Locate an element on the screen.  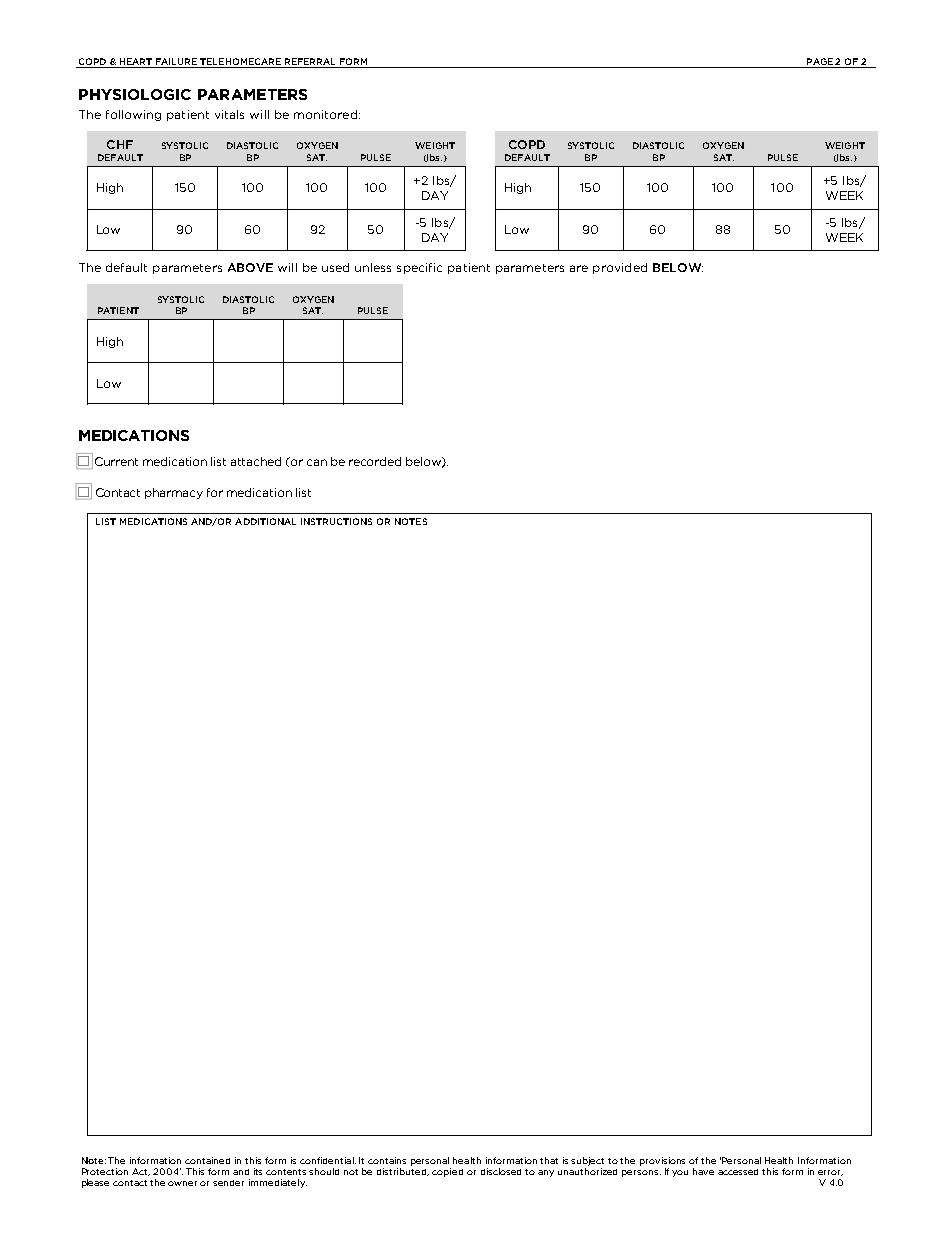
contained is located at coordinates (207, 1160).
